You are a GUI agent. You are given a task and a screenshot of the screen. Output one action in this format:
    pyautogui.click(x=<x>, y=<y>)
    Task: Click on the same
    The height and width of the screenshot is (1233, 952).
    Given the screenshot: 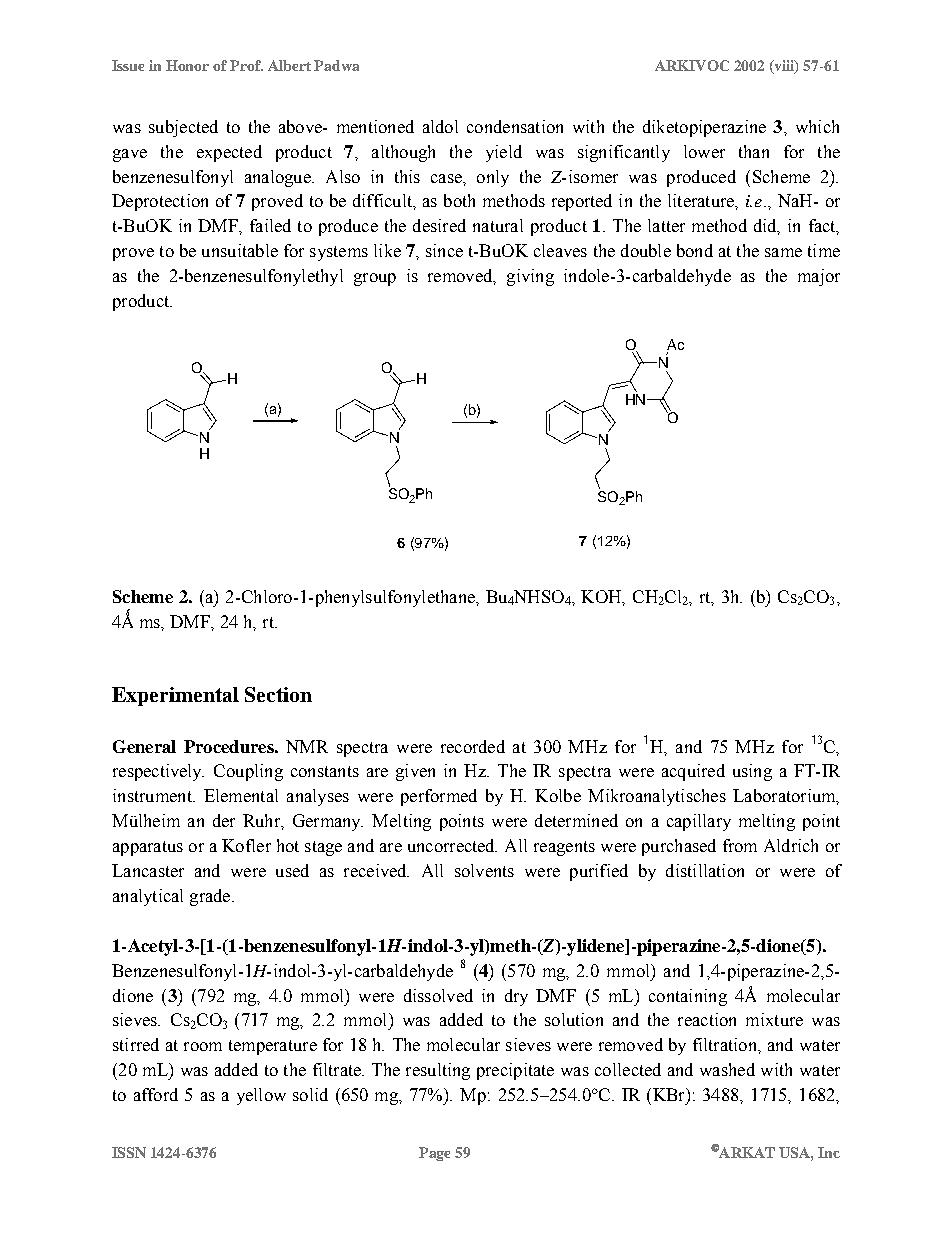 What is the action you would take?
    pyautogui.click(x=783, y=252)
